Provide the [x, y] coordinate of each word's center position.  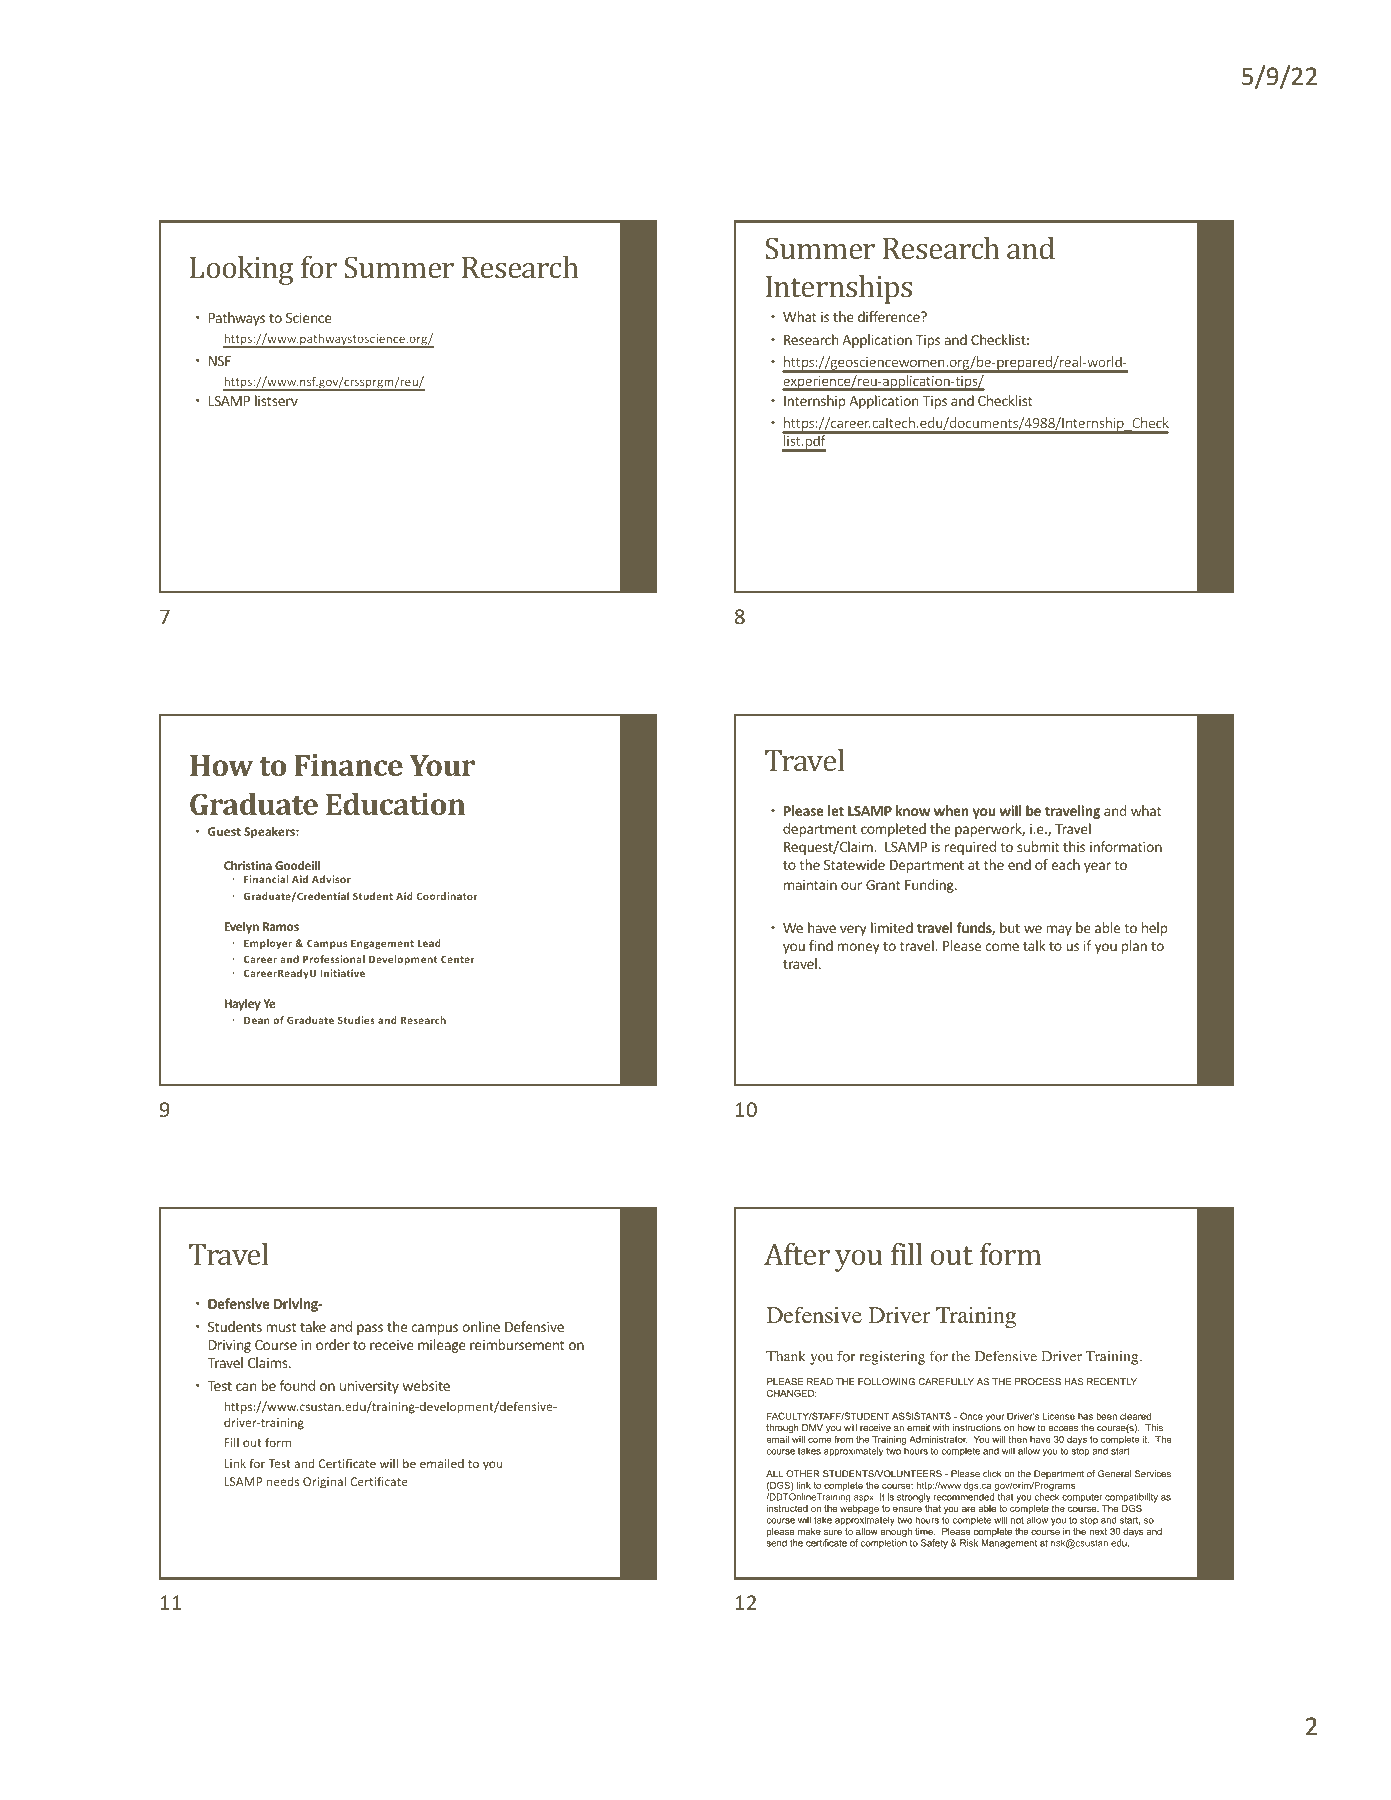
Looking [242, 270]
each [1065, 864]
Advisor [331, 879]
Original [324, 1483]
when [951, 810]
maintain [810, 885]
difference [890, 316]
